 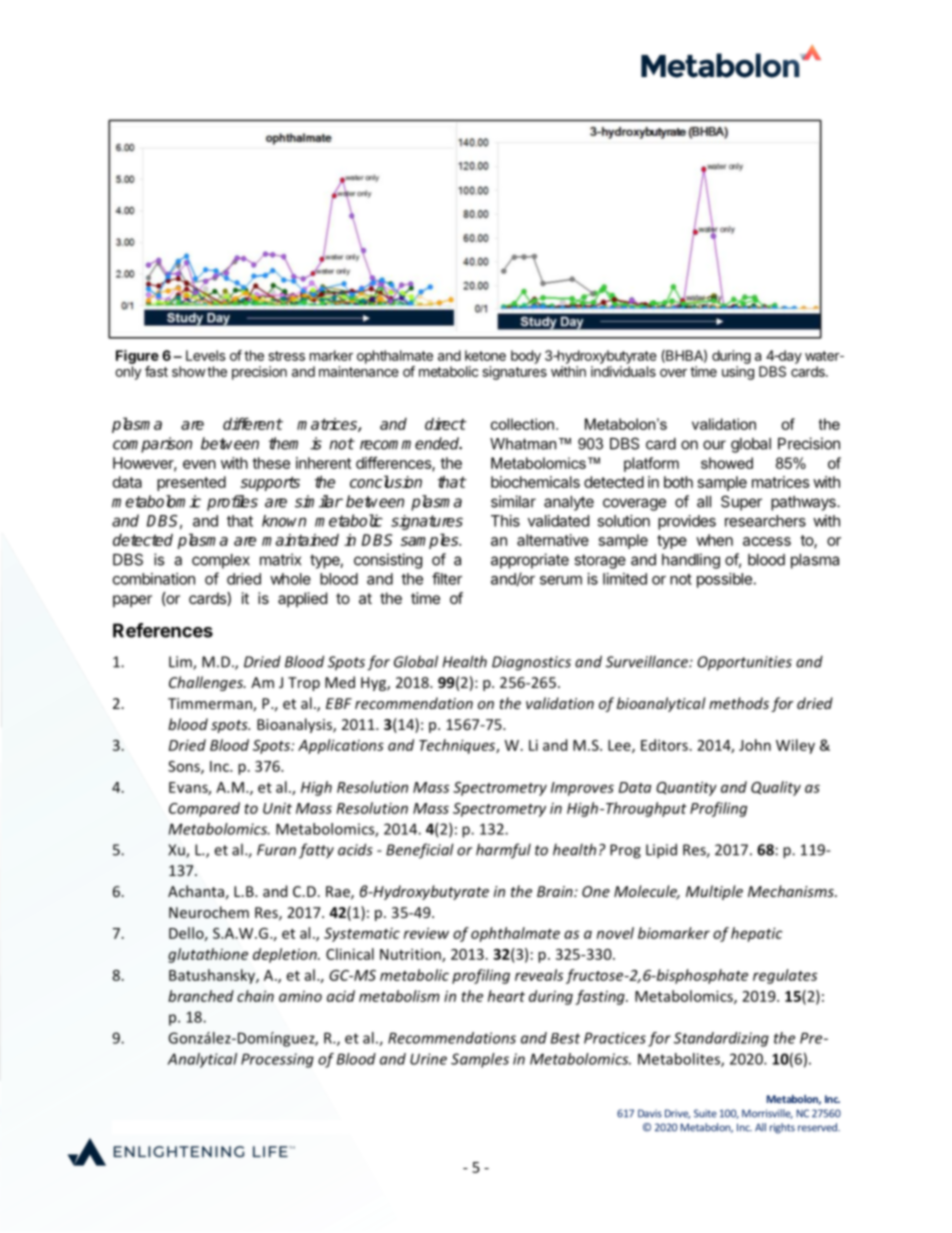 What do you see at coordinates (755, 745) in the screenshot?
I see `John` at bounding box center [755, 745].
